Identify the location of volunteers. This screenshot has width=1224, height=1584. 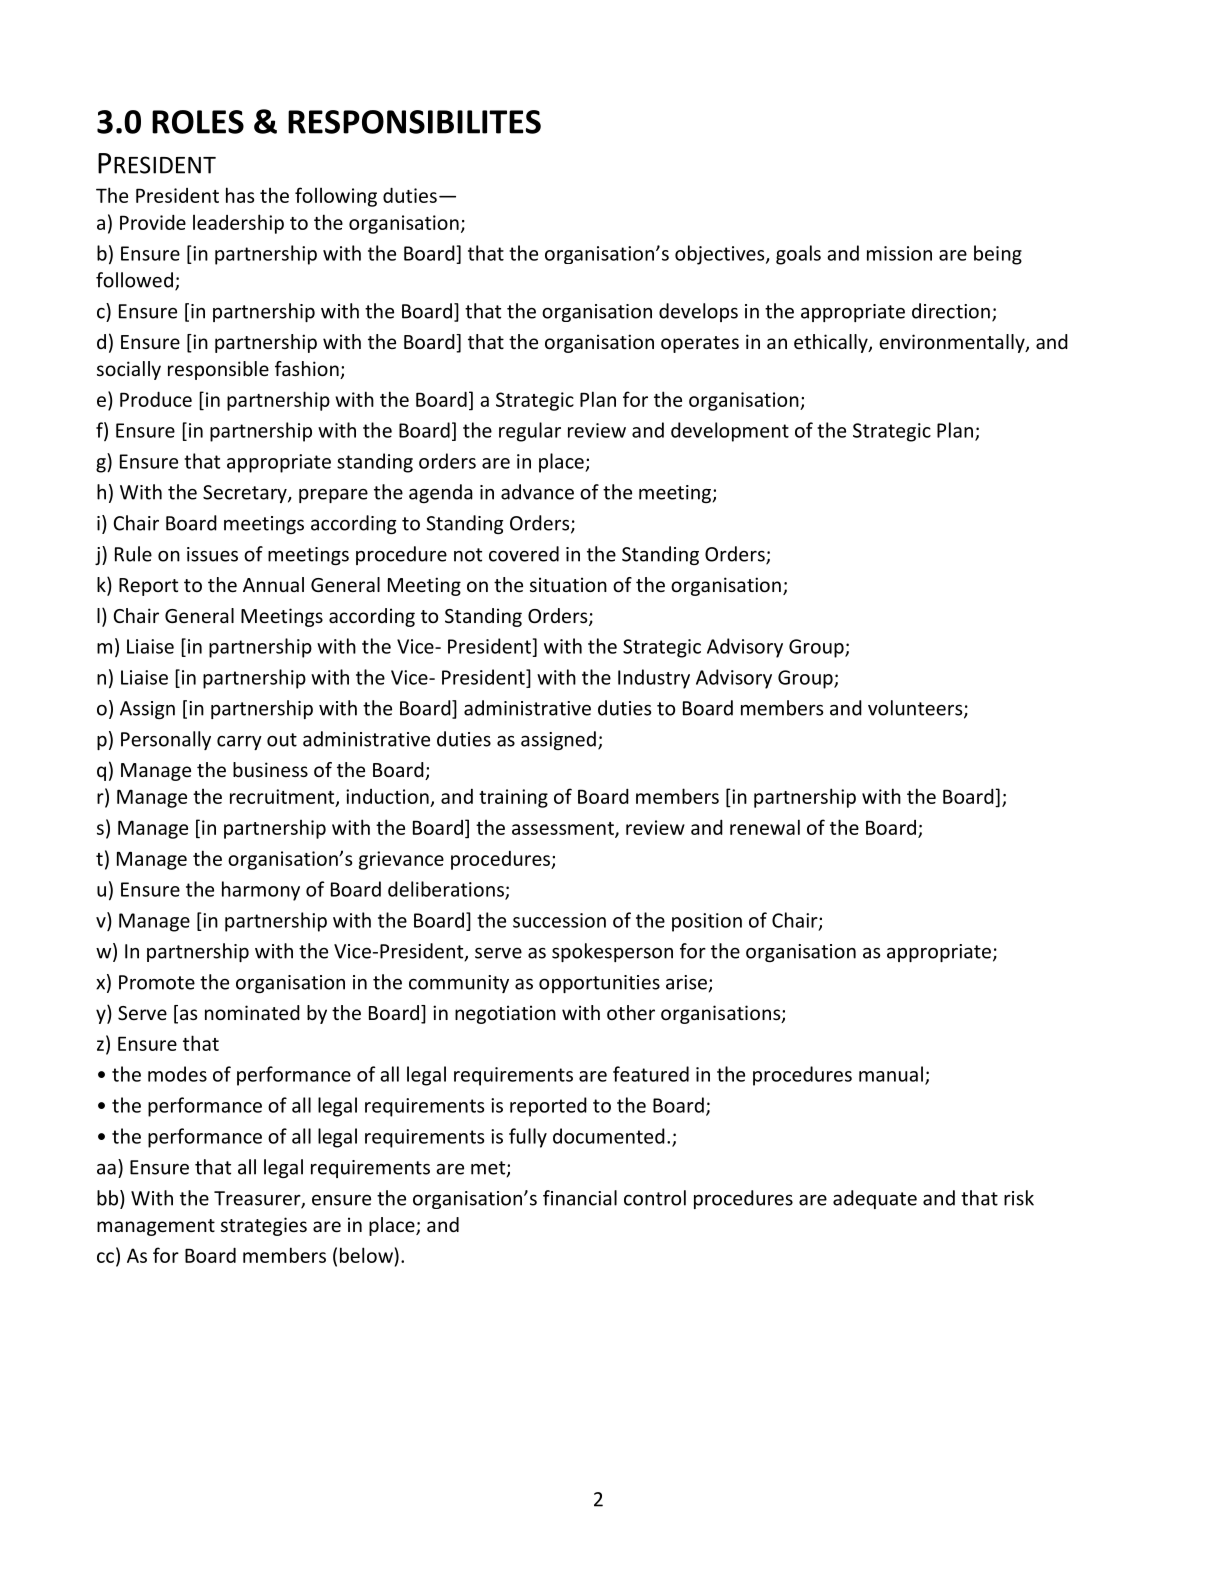
(916, 709).
